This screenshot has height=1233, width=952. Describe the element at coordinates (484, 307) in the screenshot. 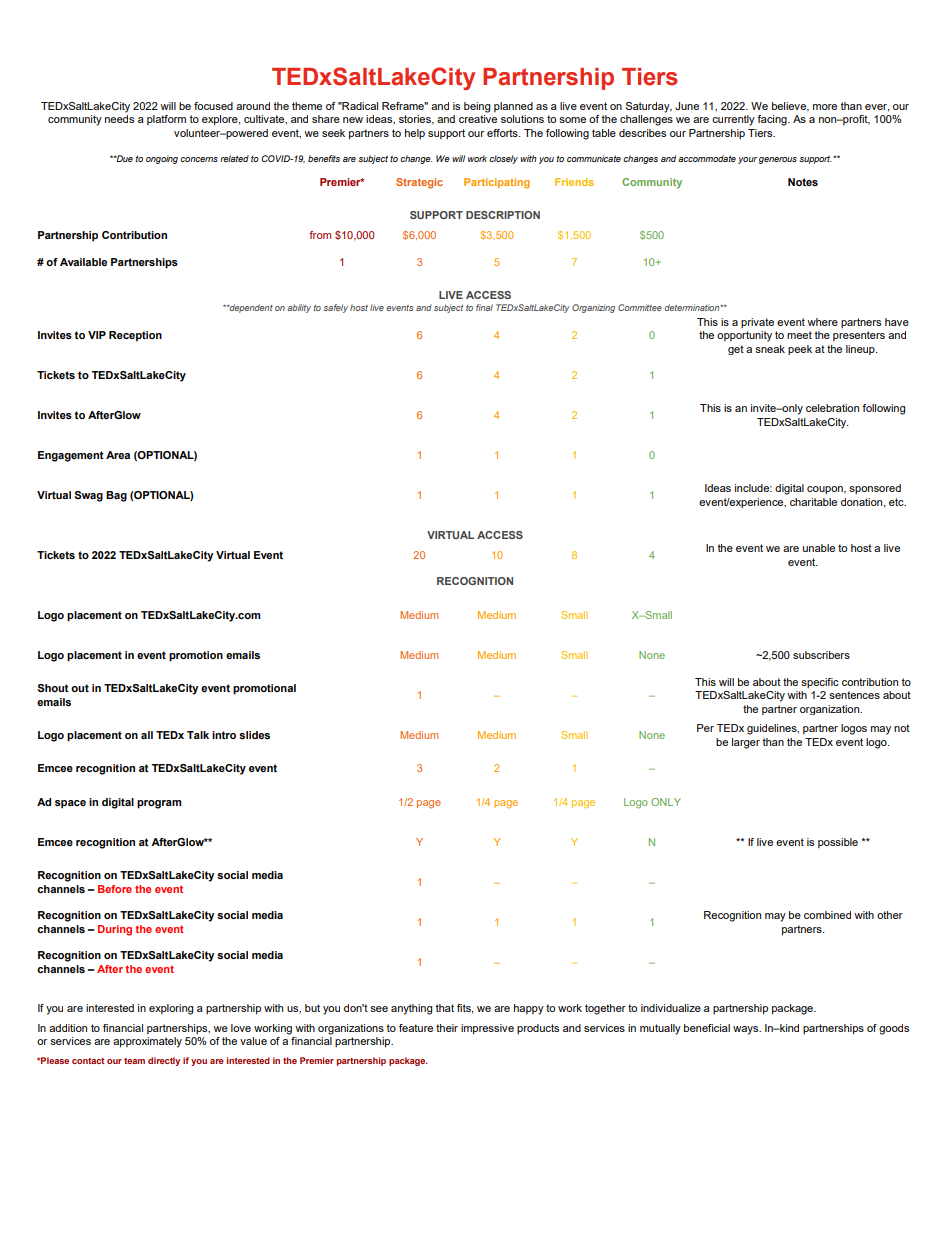

I see `final` at that location.
